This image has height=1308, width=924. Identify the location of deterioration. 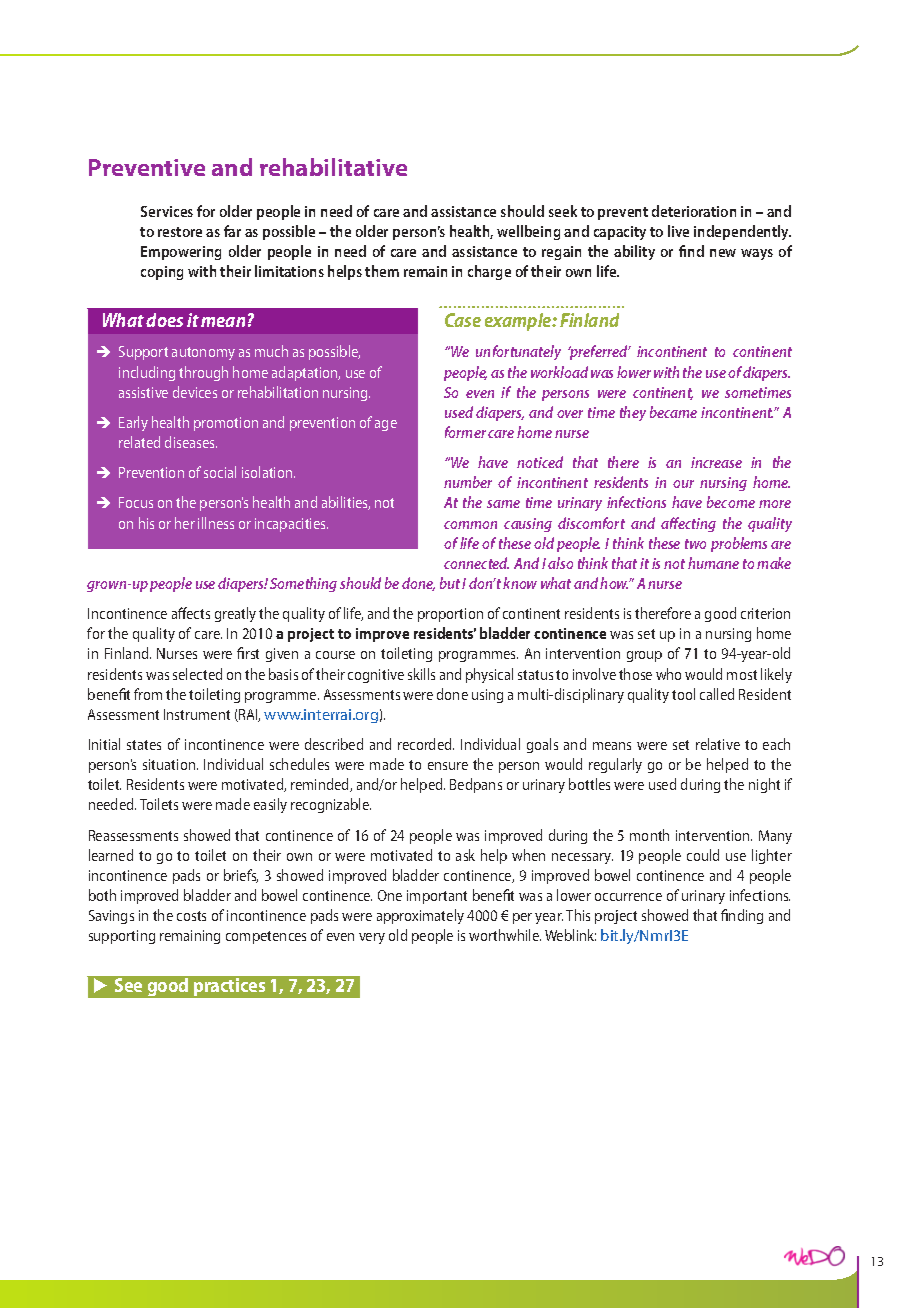
(694, 211).
